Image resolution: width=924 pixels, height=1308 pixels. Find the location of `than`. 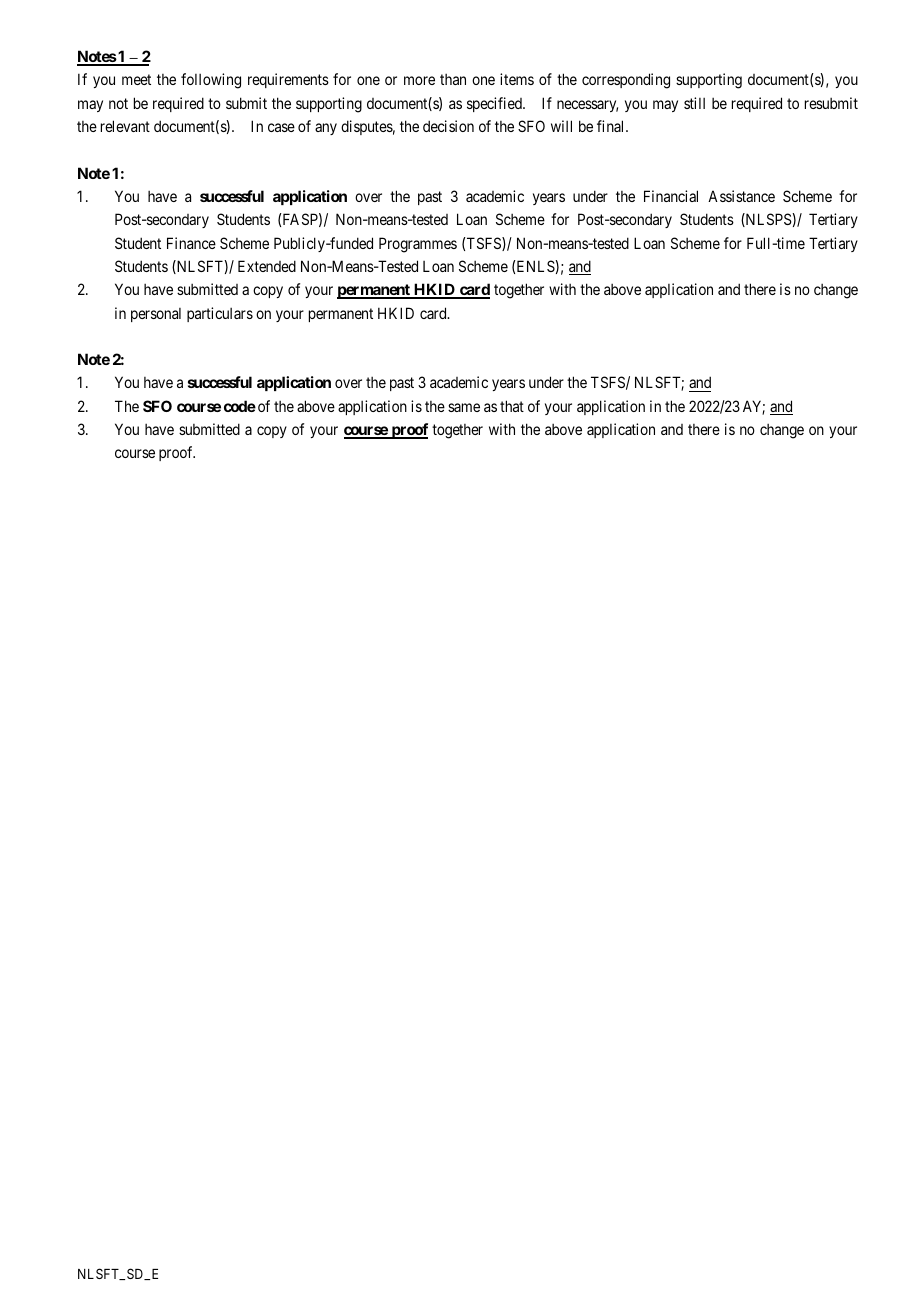

than is located at coordinates (453, 79).
